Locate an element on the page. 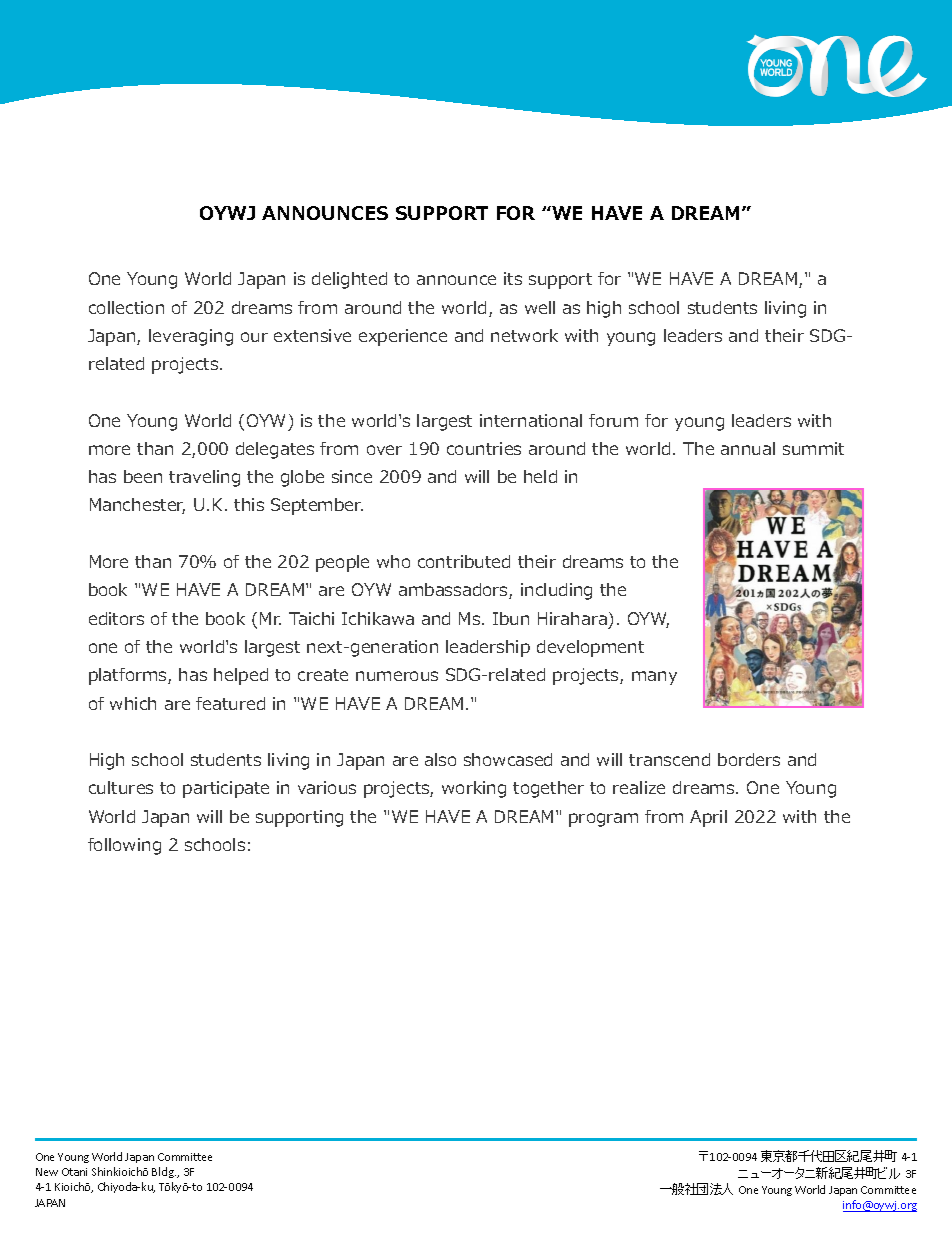 The width and height of the image is (952, 1233). April is located at coordinates (708, 818).
